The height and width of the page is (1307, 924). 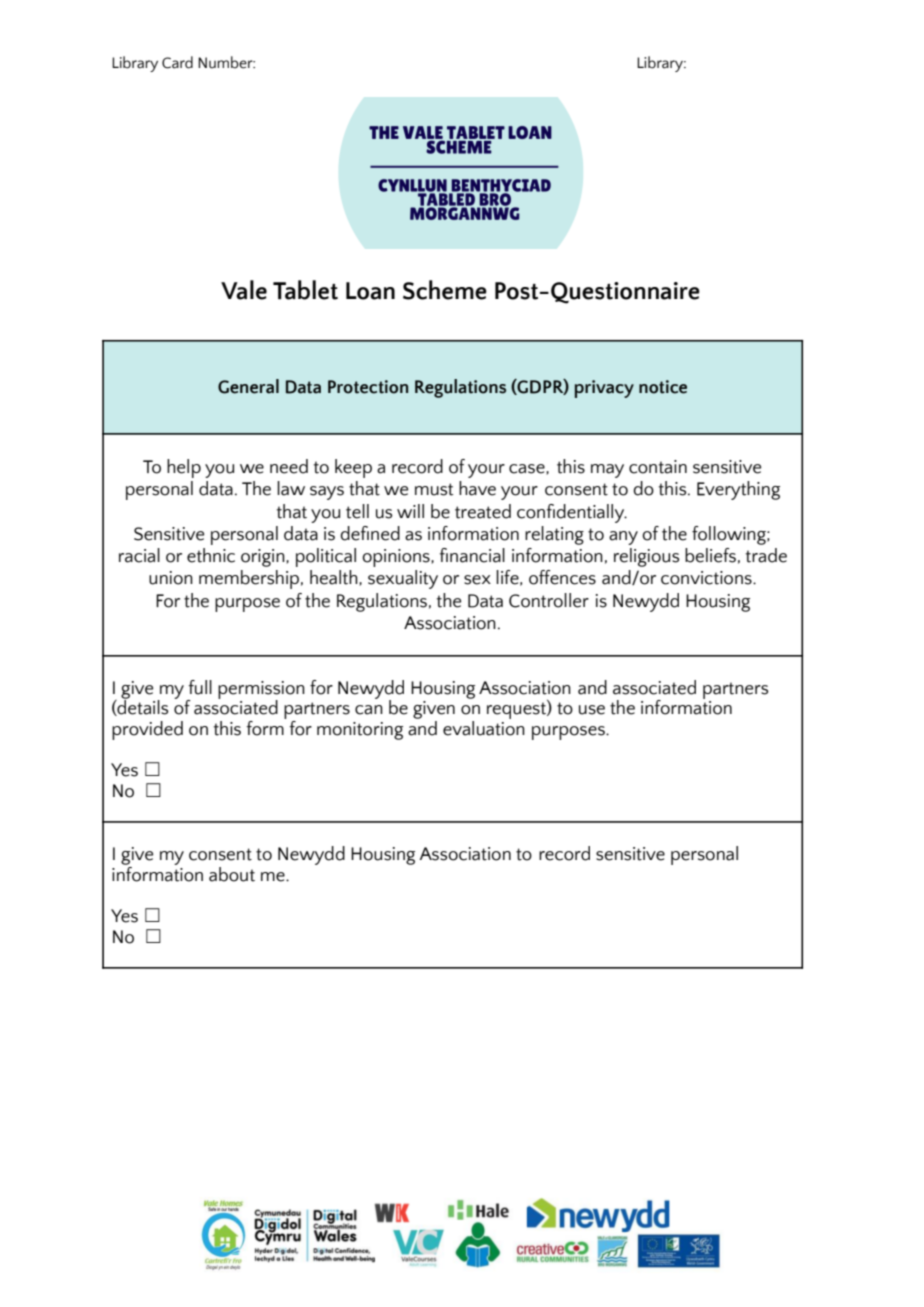 What do you see at coordinates (658, 467) in the page?
I see `contain` at bounding box center [658, 467].
